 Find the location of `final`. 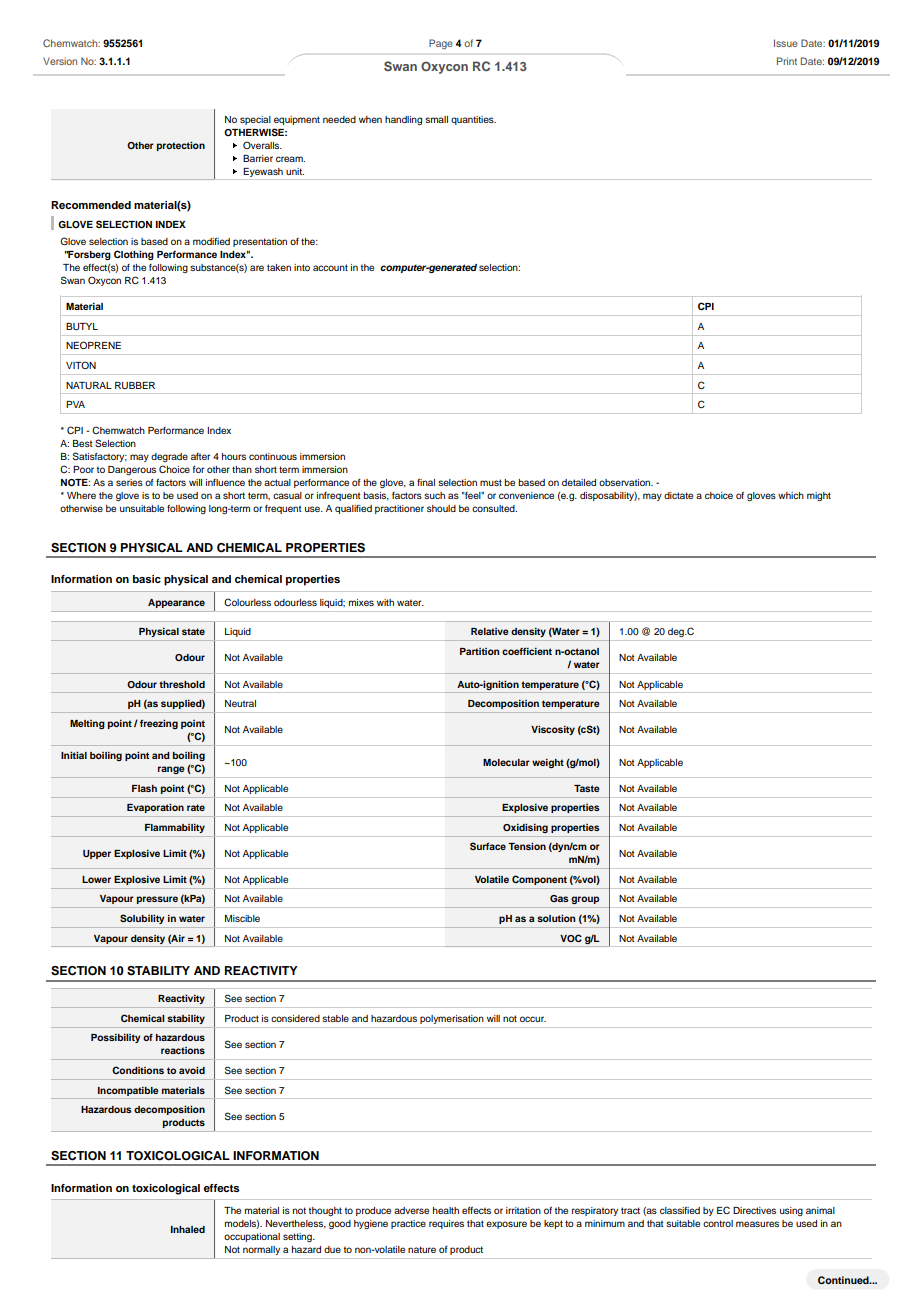

final is located at coordinates (426, 482).
